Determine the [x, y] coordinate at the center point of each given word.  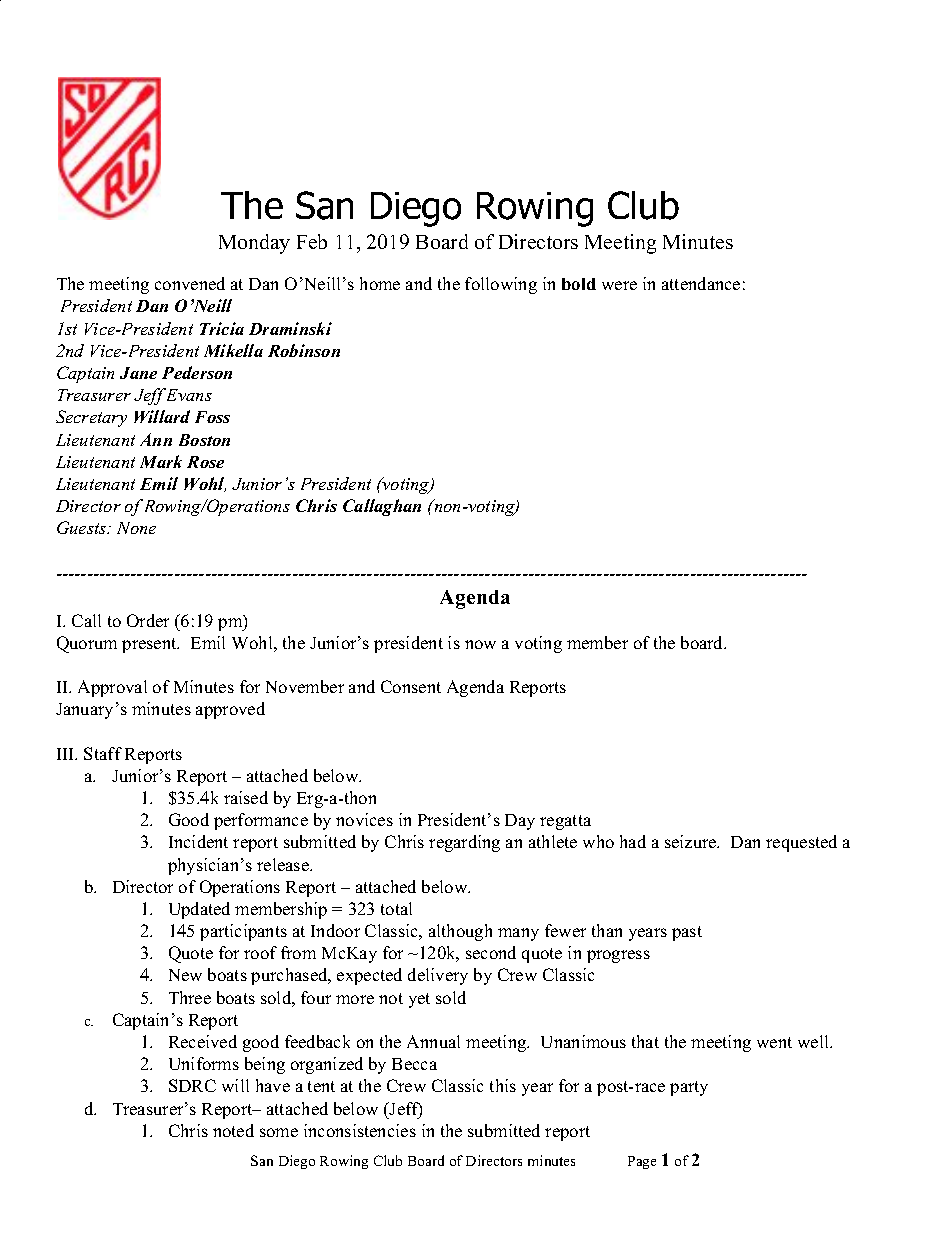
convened [190, 283]
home [380, 283]
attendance [701, 283]
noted [233, 1130]
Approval [112, 688]
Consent [411, 686]
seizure [691, 841]
